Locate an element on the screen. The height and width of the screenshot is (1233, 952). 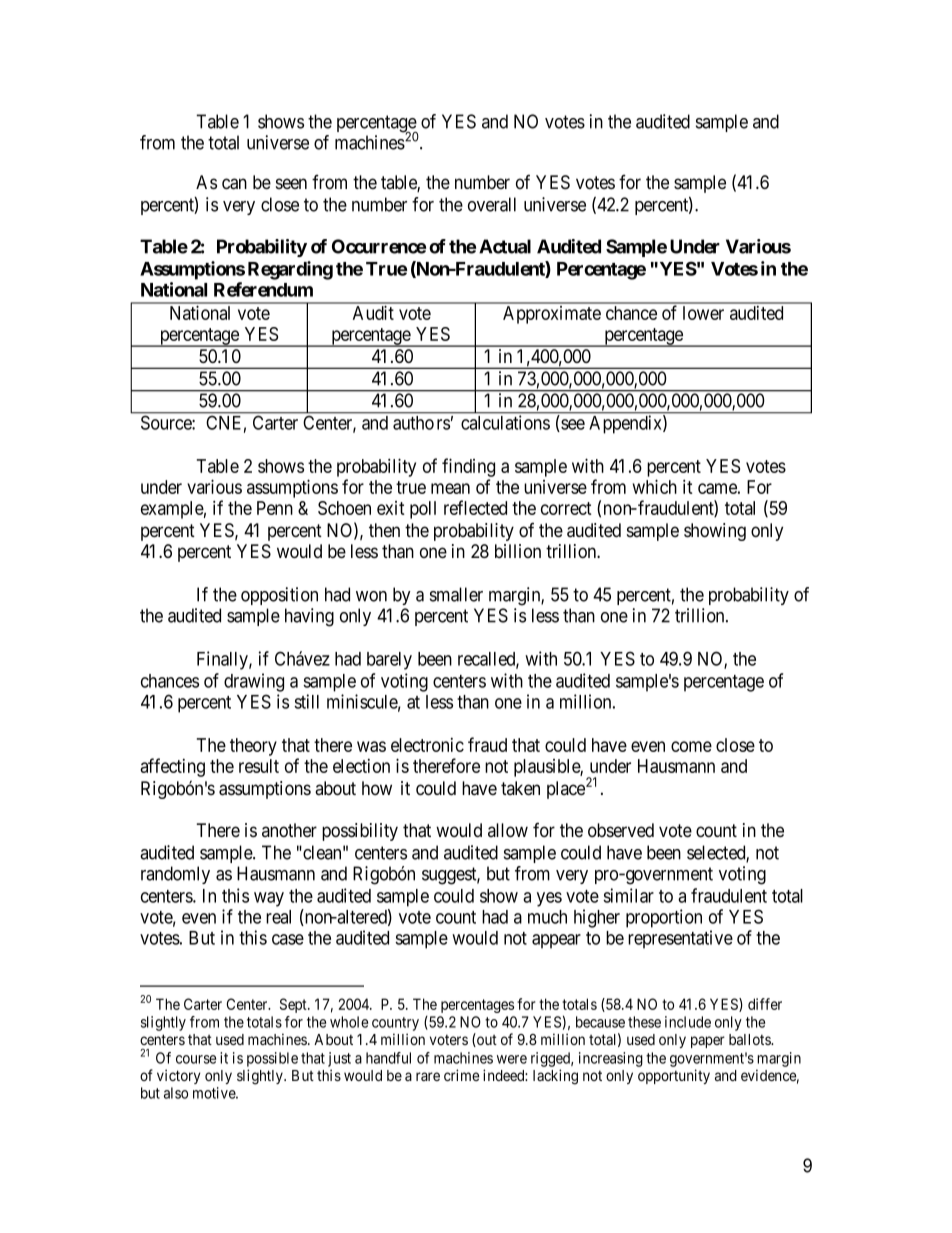
lower is located at coordinates (703, 313).
